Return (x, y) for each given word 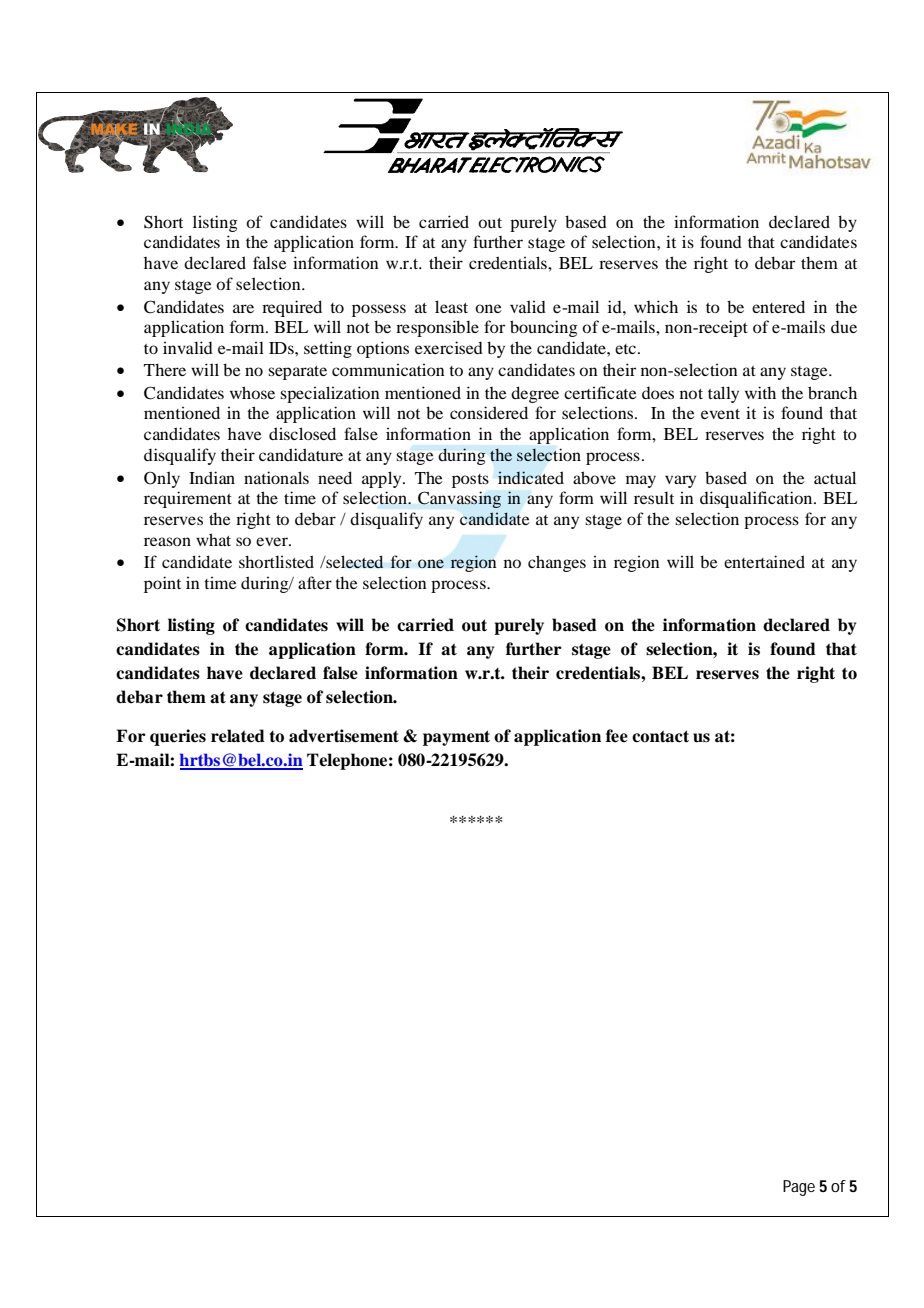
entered (778, 306)
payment (456, 738)
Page (799, 1188)
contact (660, 736)
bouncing (544, 328)
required (292, 308)
